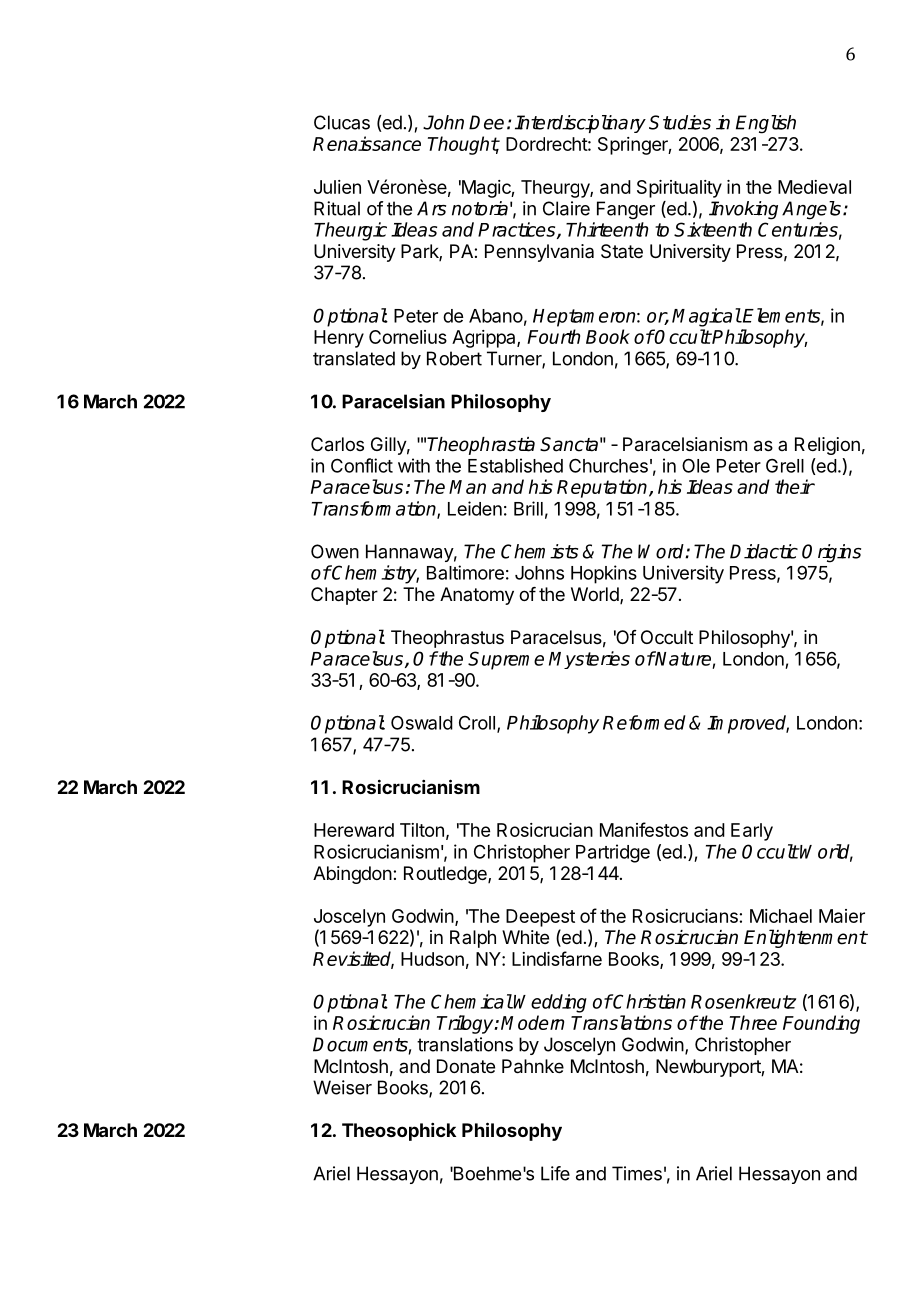 This image has width=924, height=1308. I want to click on Cornelius, so click(408, 337).
